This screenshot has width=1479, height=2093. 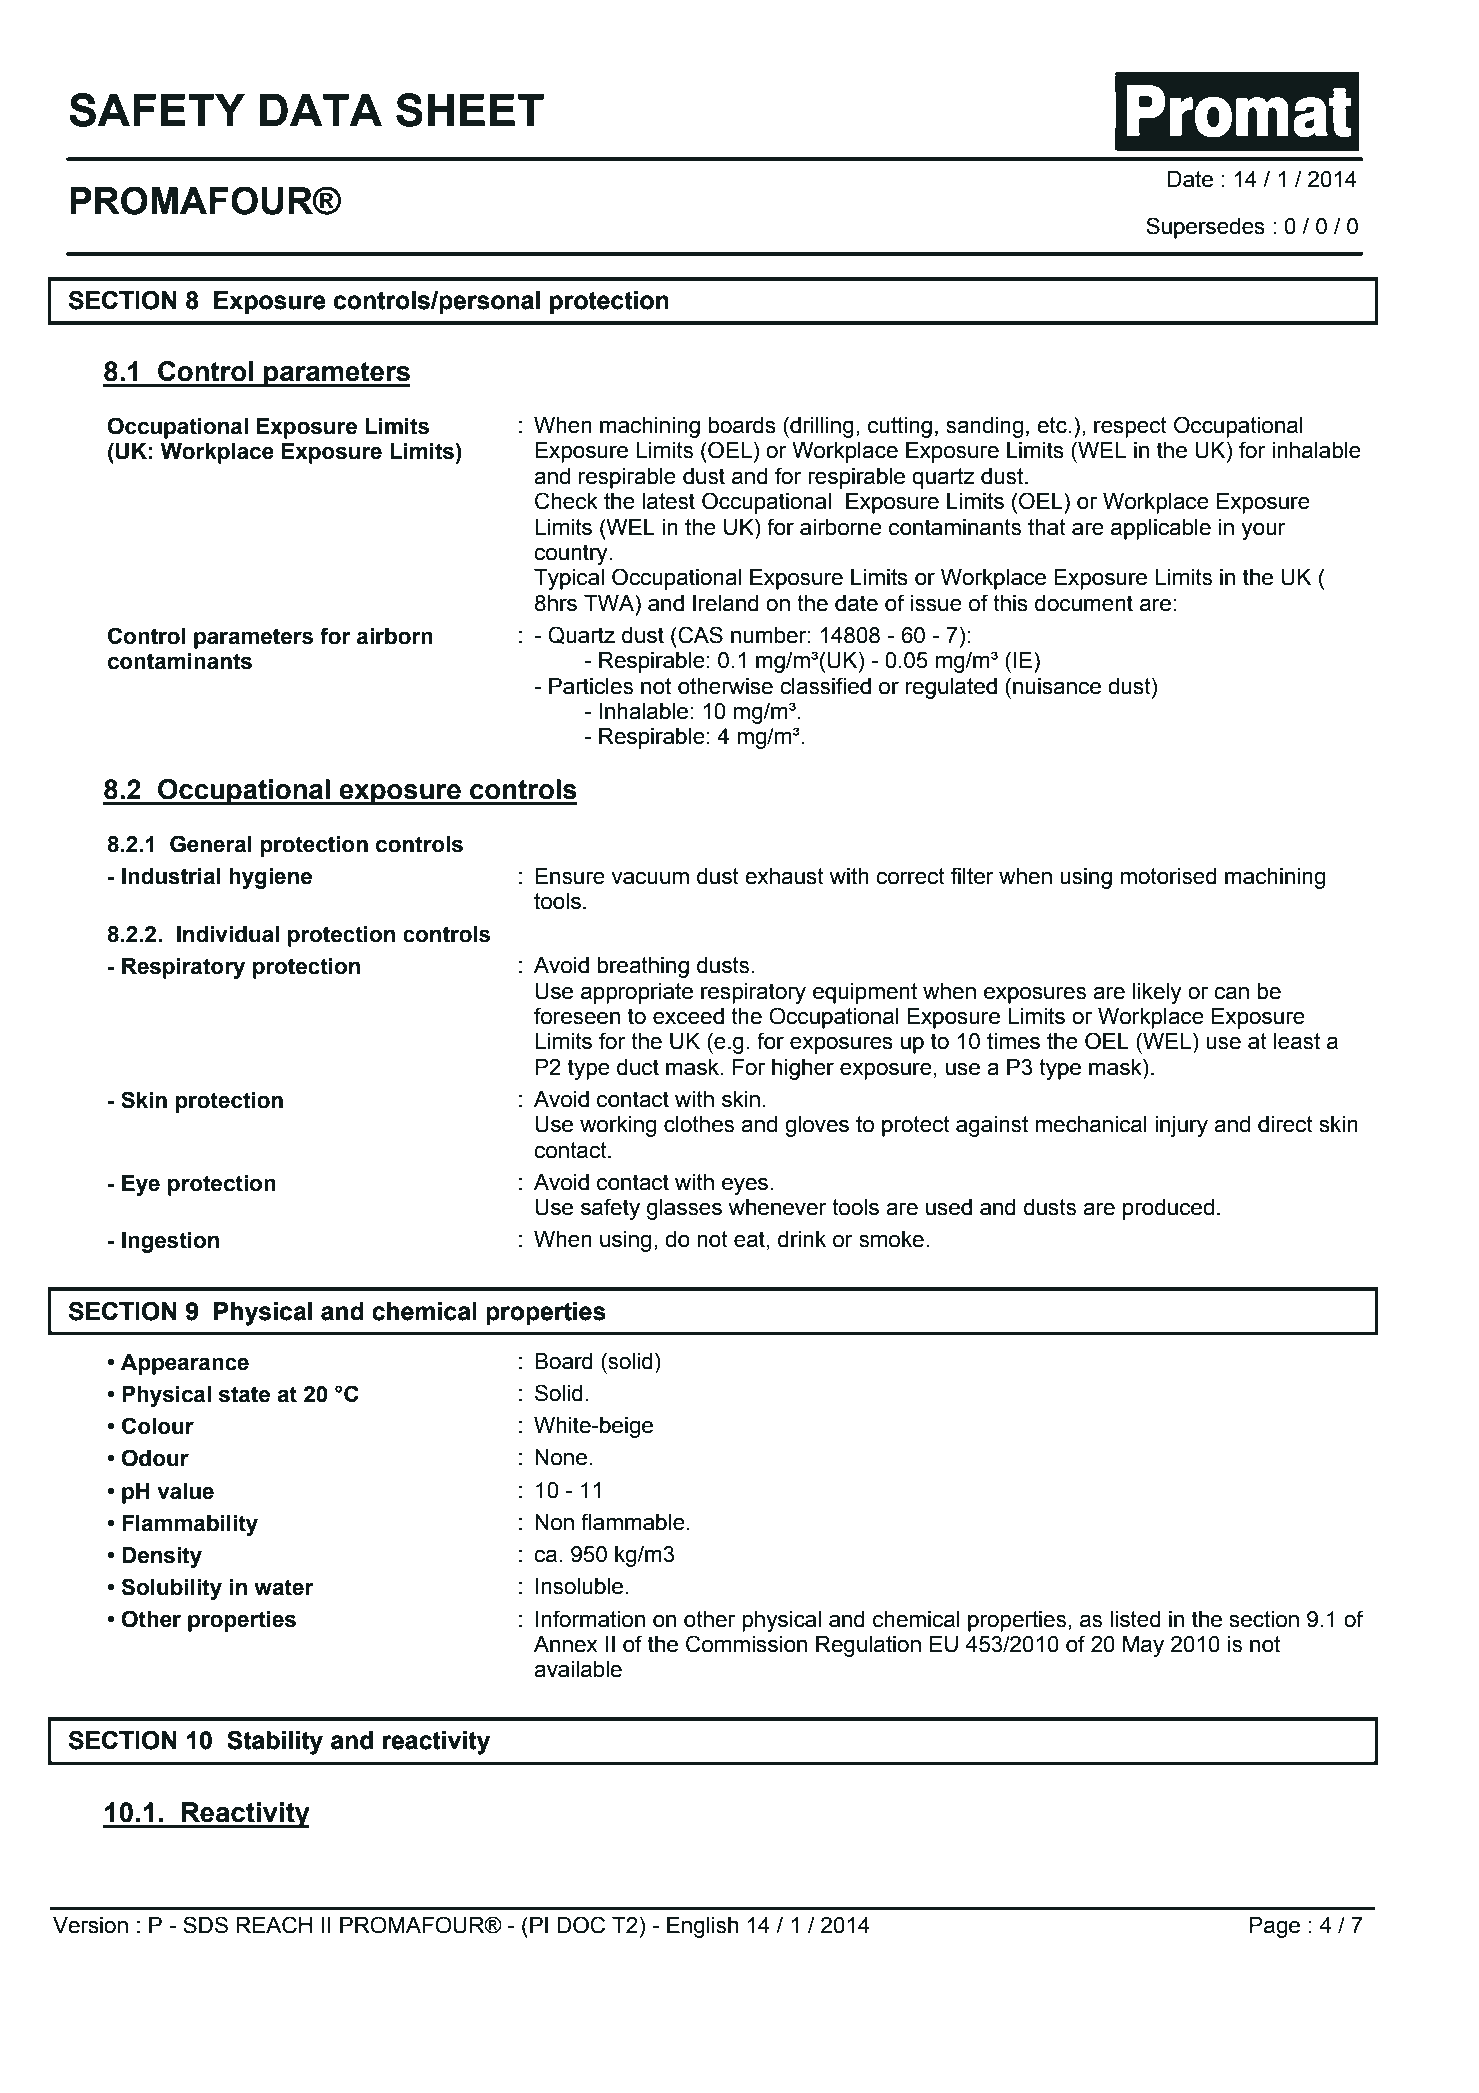 What do you see at coordinates (170, 1242) in the screenshot?
I see `Ingestion` at bounding box center [170, 1242].
